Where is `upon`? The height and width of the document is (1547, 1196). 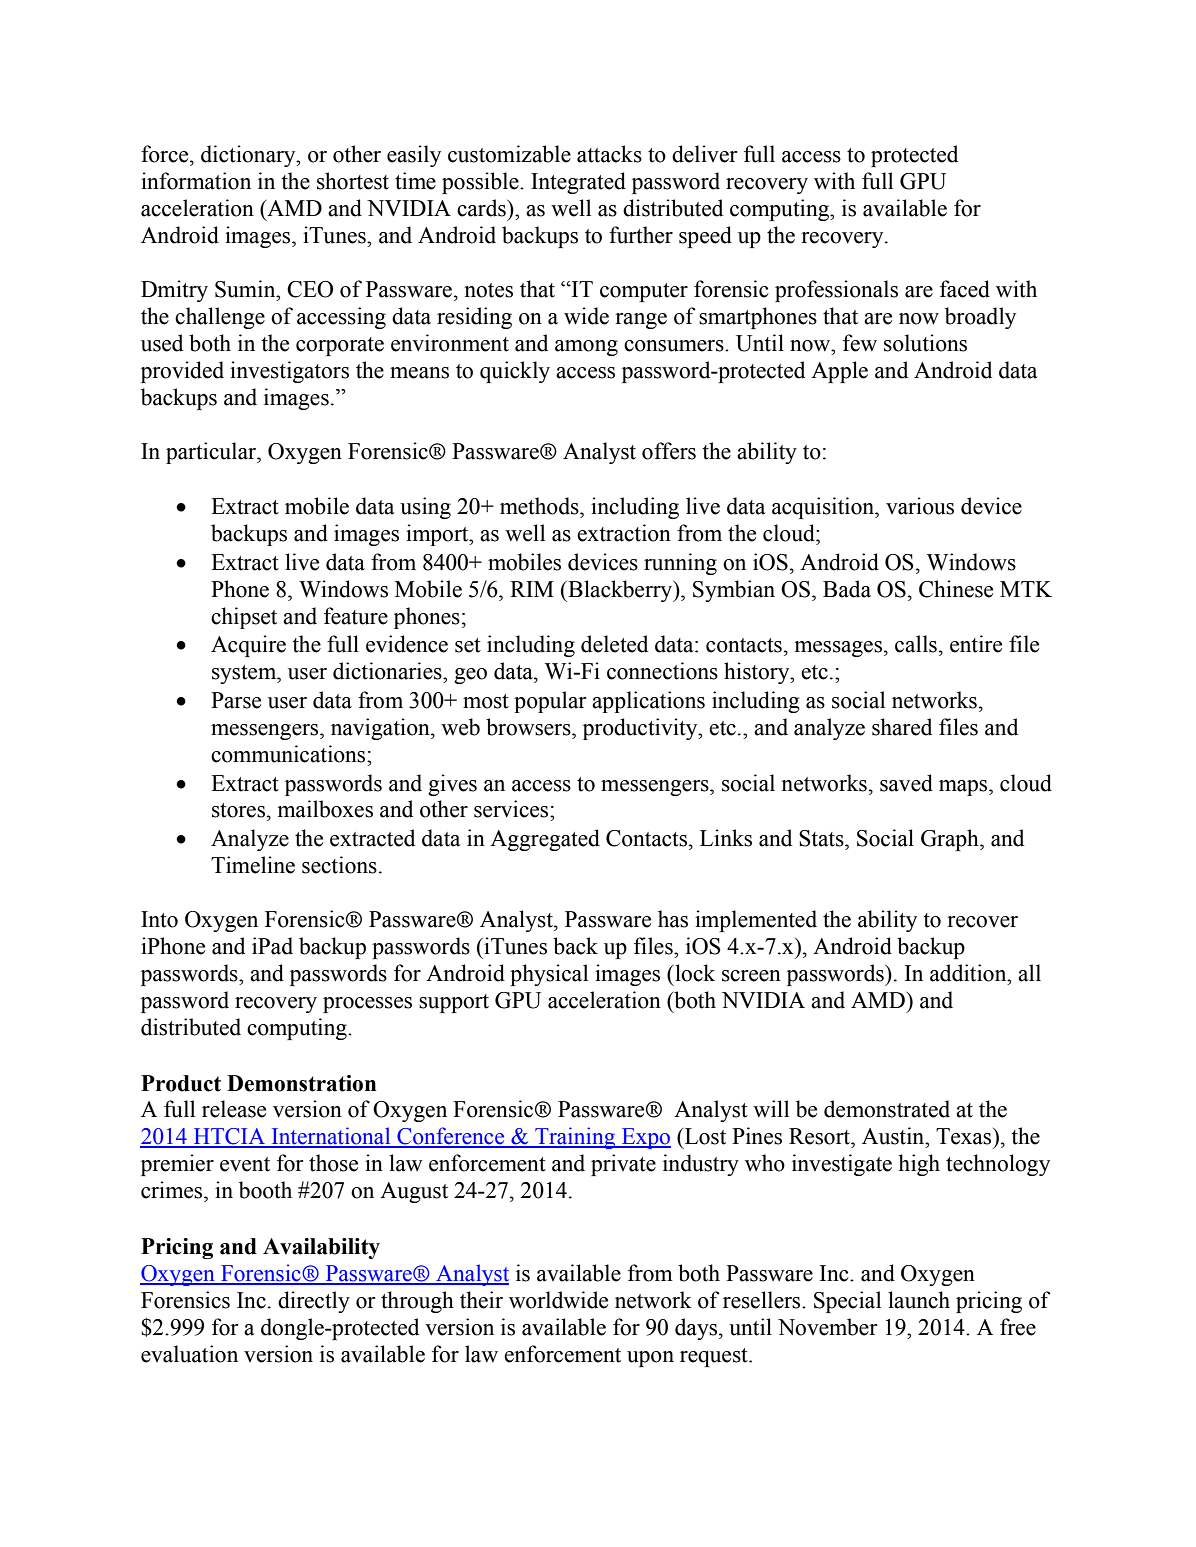
upon is located at coordinates (650, 1359).
